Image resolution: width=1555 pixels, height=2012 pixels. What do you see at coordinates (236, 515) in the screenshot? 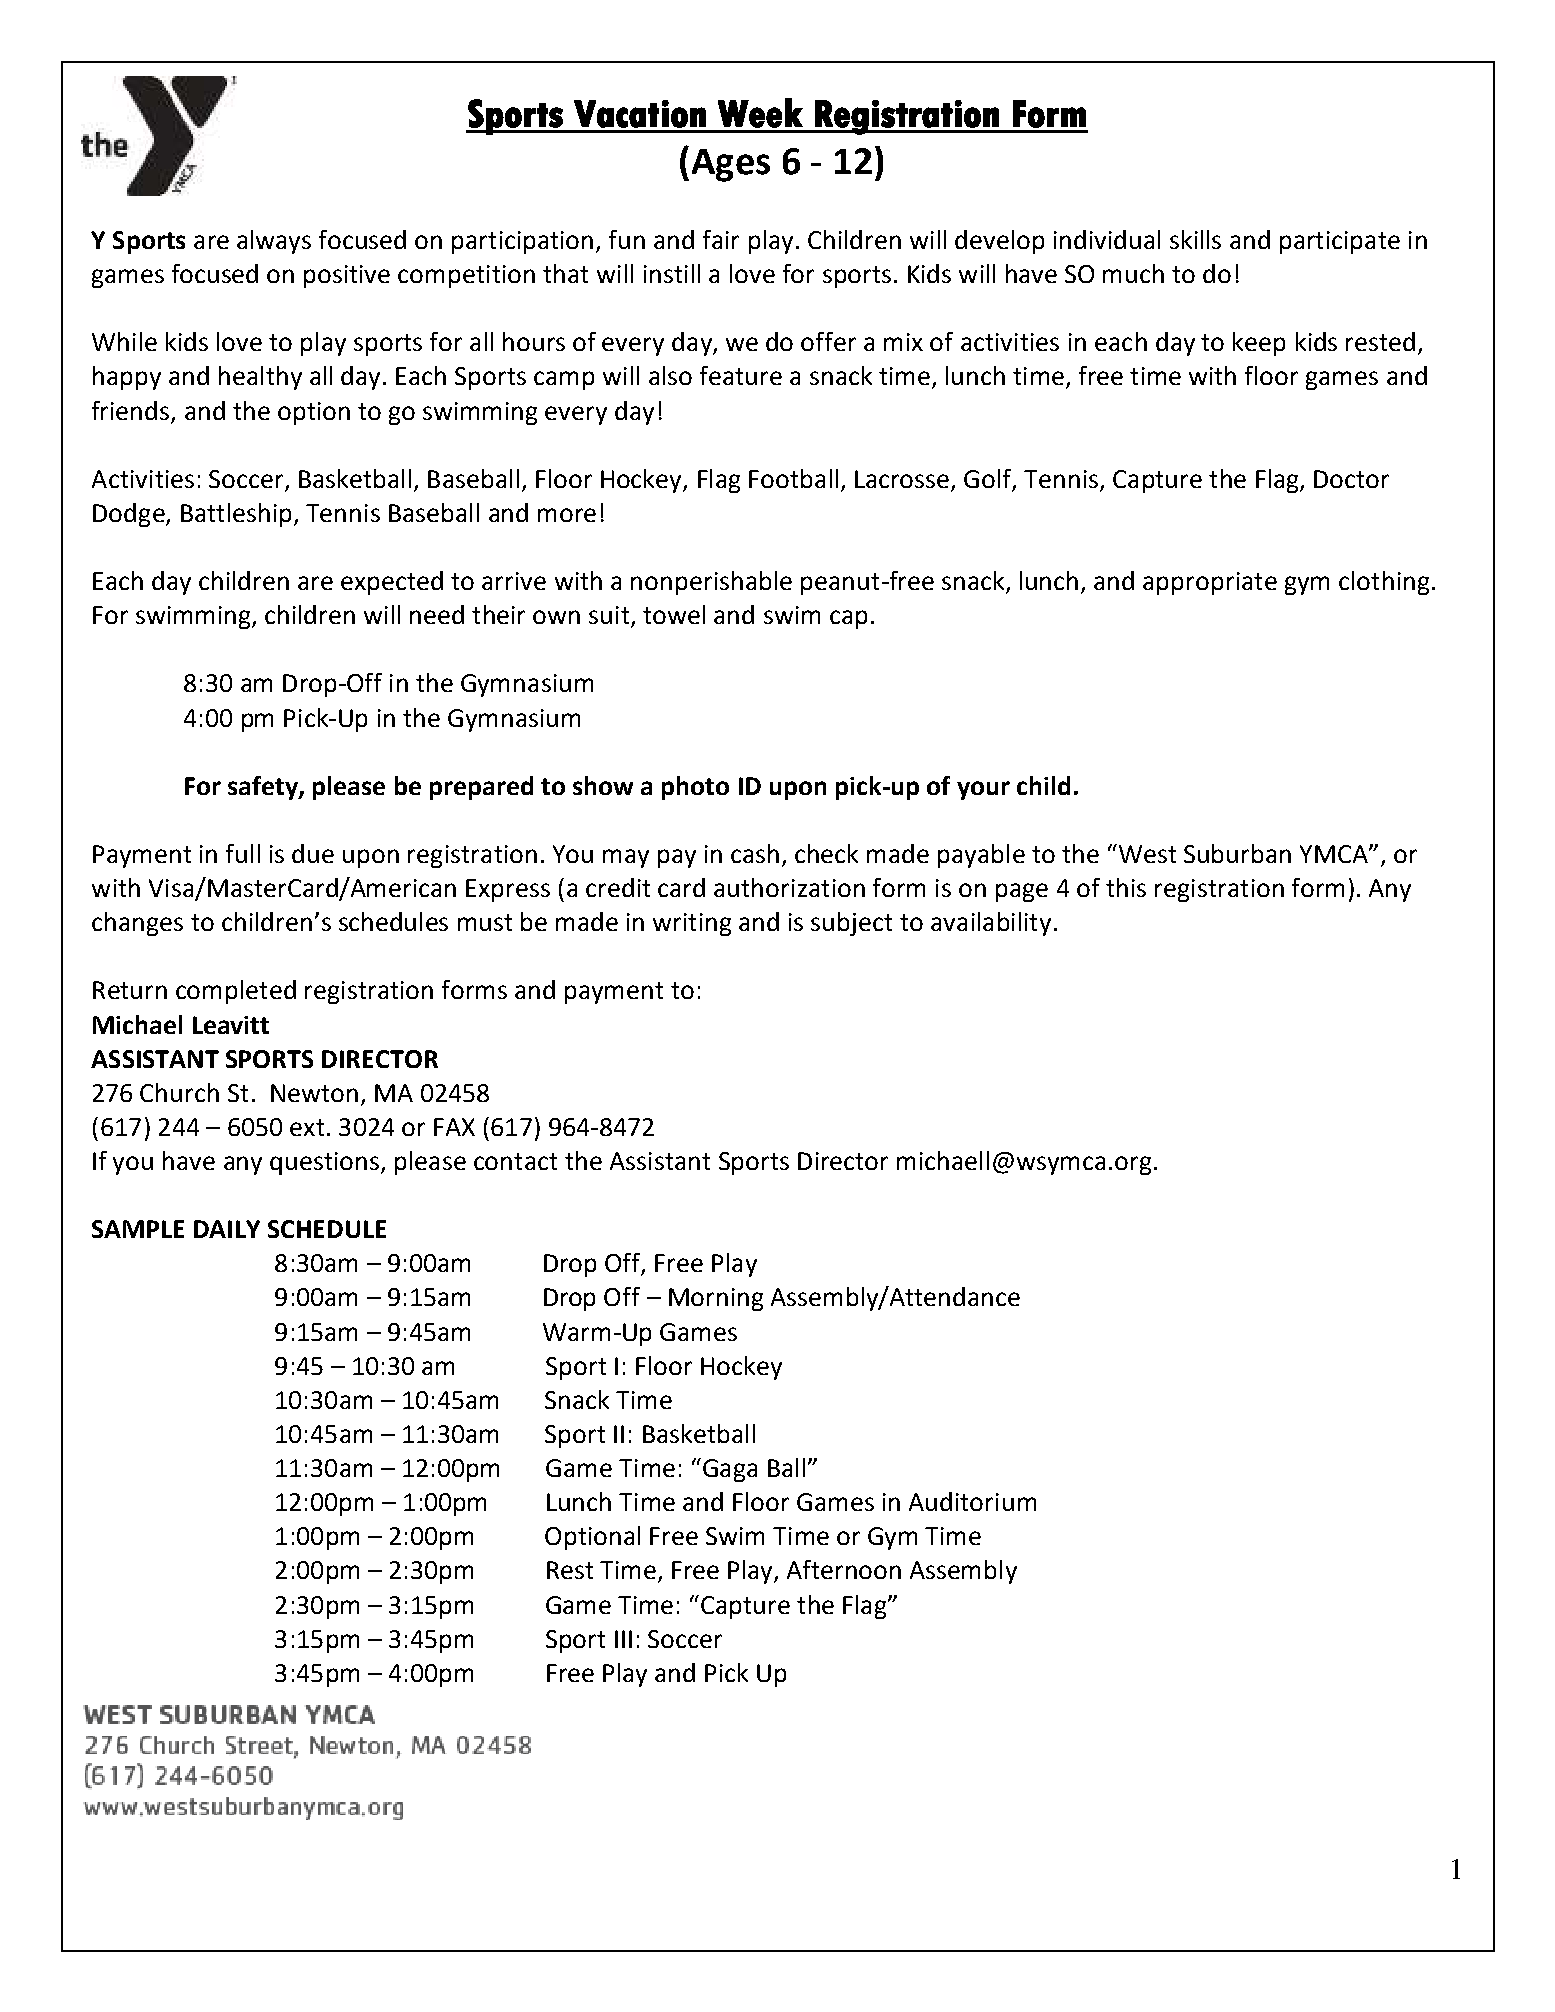
I see `Battleship` at bounding box center [236, 515].
